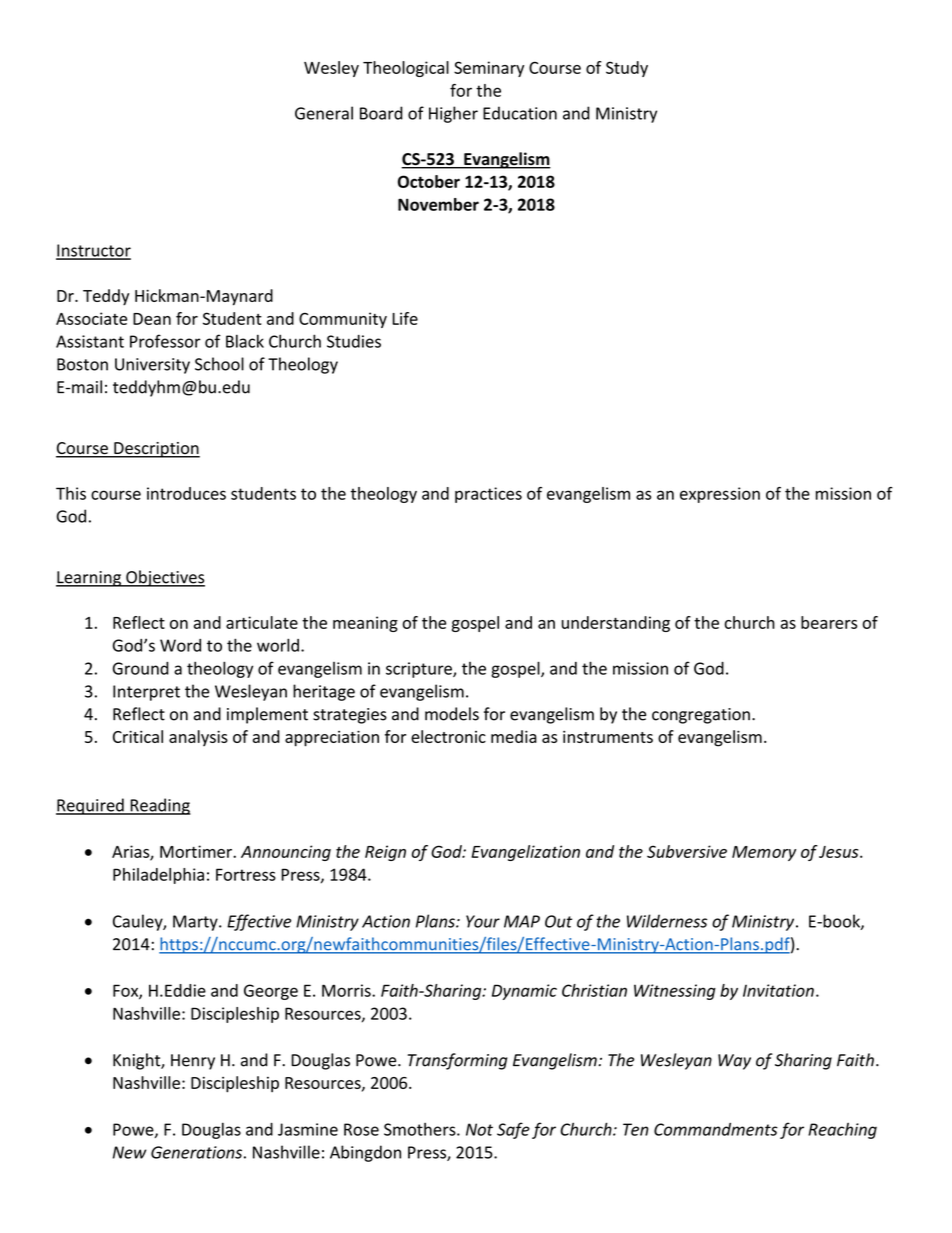 The image size is (952, 1233). I want to click on Higher, so click(453, 114).
